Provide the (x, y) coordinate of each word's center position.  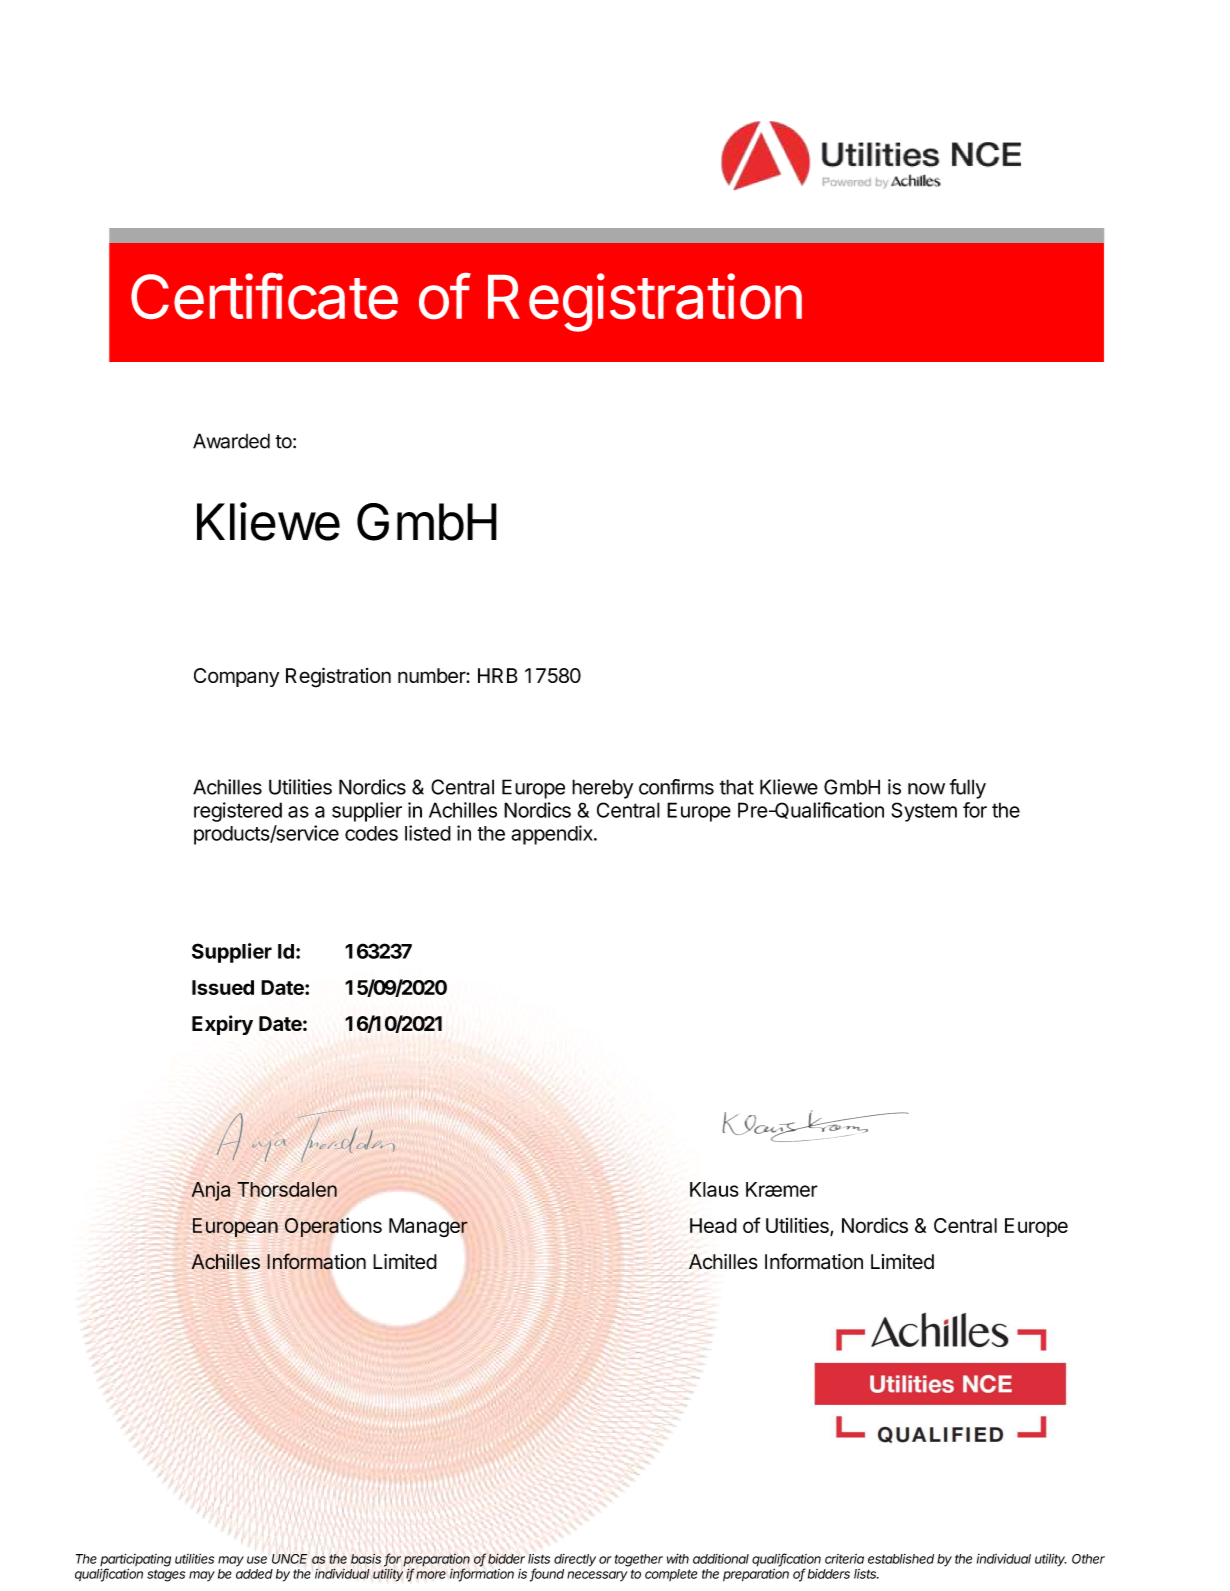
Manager (428, 1229)
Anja (211, 1191)
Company (236, 677)
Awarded (231, 441)
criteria (844, 1559)
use (257, 1560)
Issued (223, 987)
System (924, 812)
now (926, 789)
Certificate (264, 296)
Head (713, 1225)
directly (575, 1560)
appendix (553, 835)
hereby (602, 789)
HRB (498, 675)
